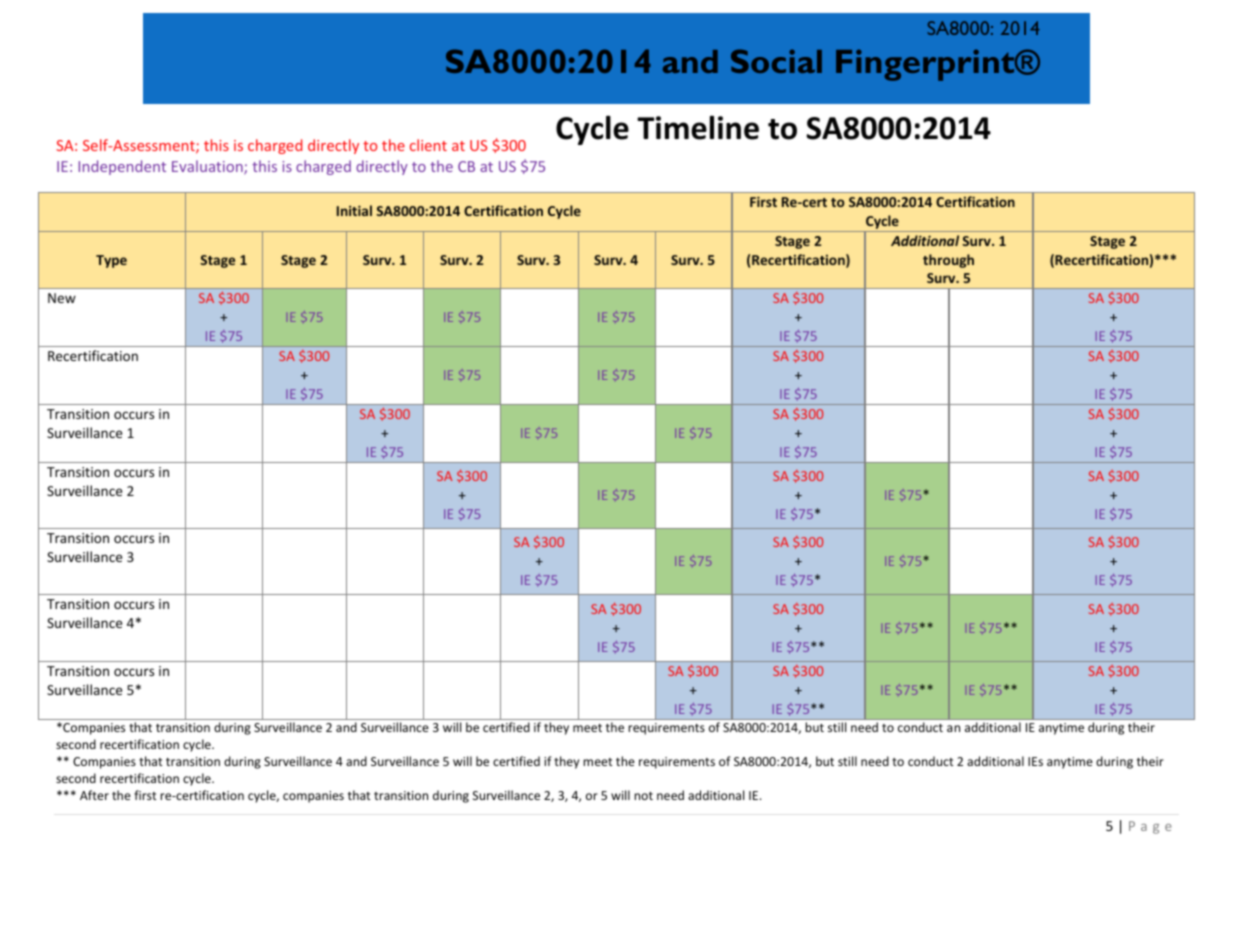 This page has width=1233, height=952. I want to click on Timeline, so click(698, 127).
